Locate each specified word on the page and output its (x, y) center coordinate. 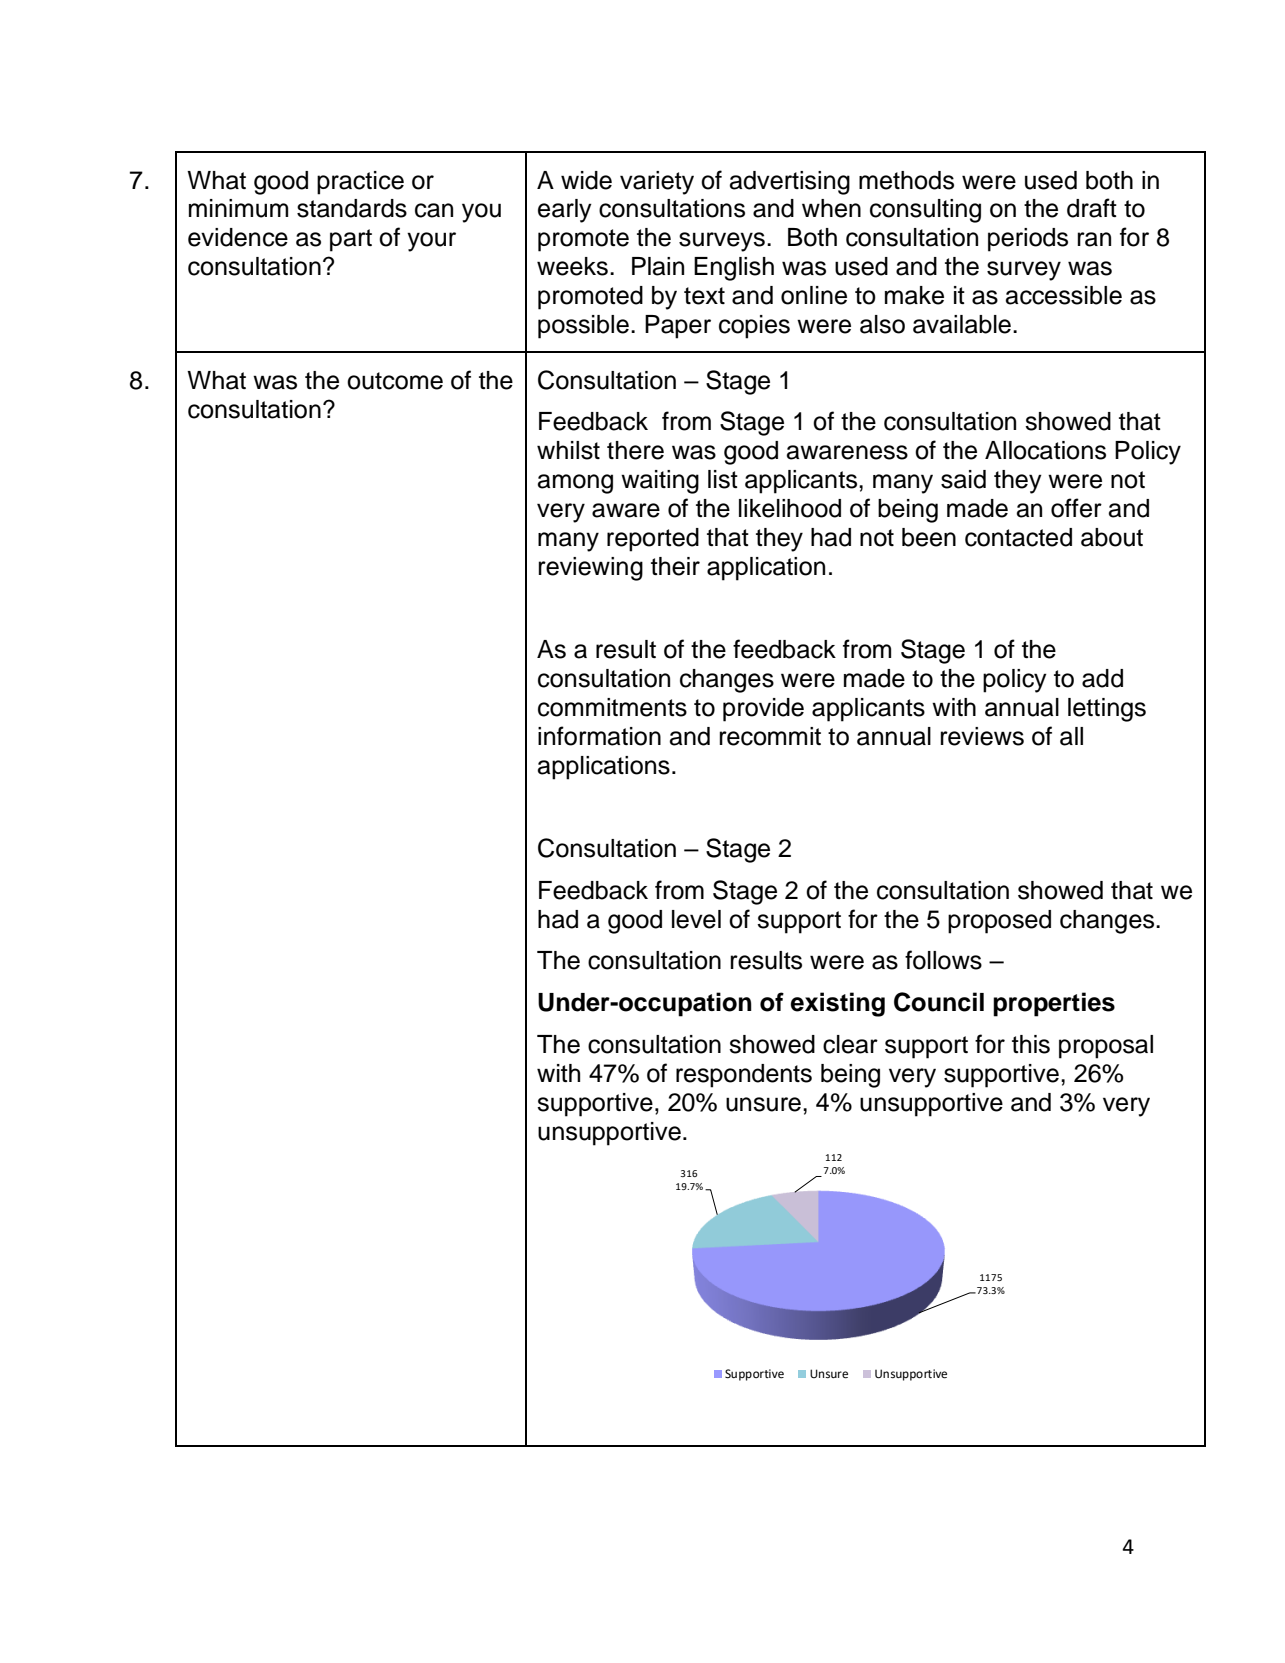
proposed (999, 922)
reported (653, 540)
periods (1028, 240)
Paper (678, 327)
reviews (982, 736)
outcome (395, 381)
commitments (612, 707)
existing (837, 1004)
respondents (744, 1076)
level (696, 919)
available (962, 324)
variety (657, 183)
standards (352, 208)
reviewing (591, 569)
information (599, 736)
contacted (1018, 537)
